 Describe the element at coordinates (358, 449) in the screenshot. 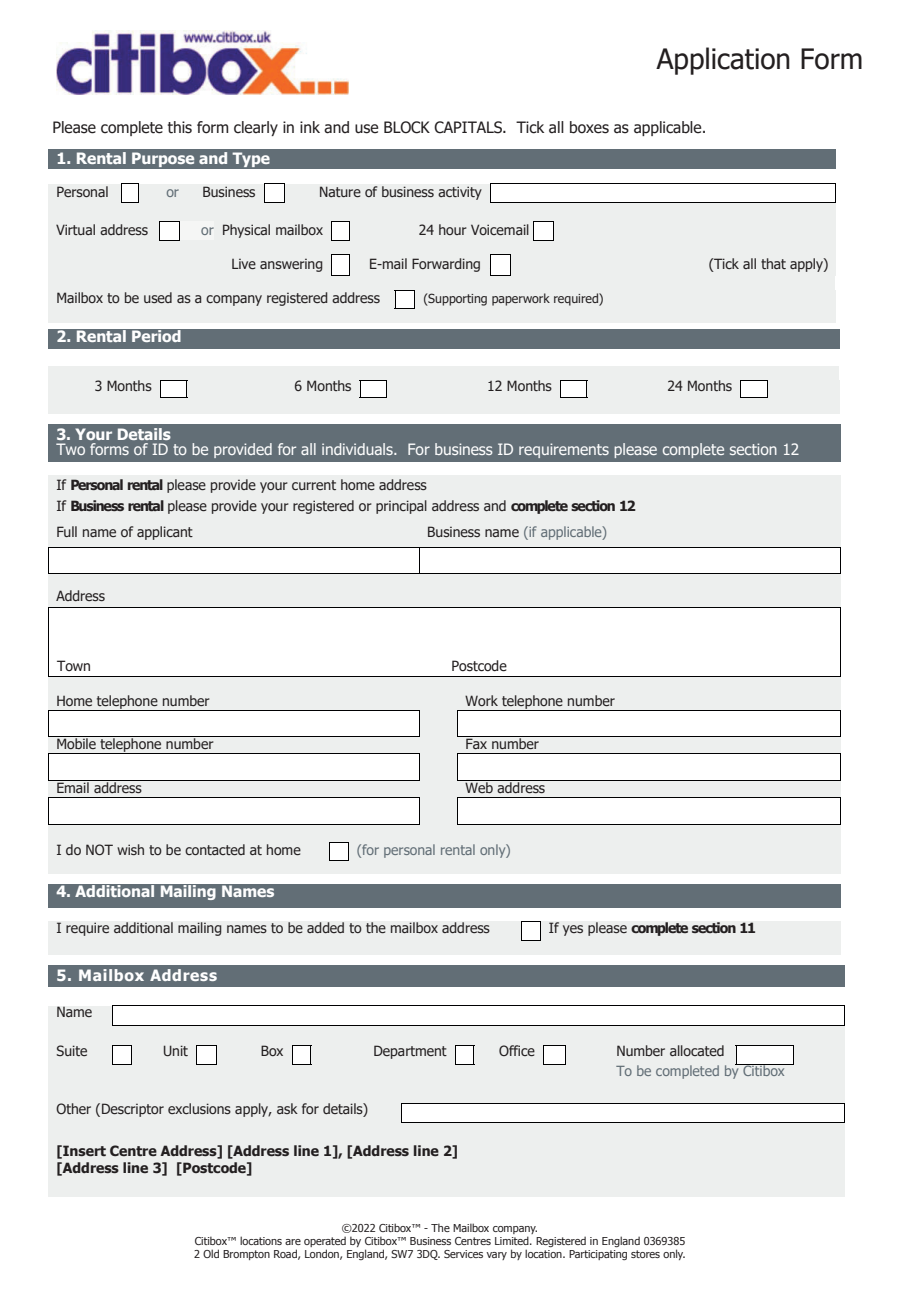

I see `individuals` at that location.
